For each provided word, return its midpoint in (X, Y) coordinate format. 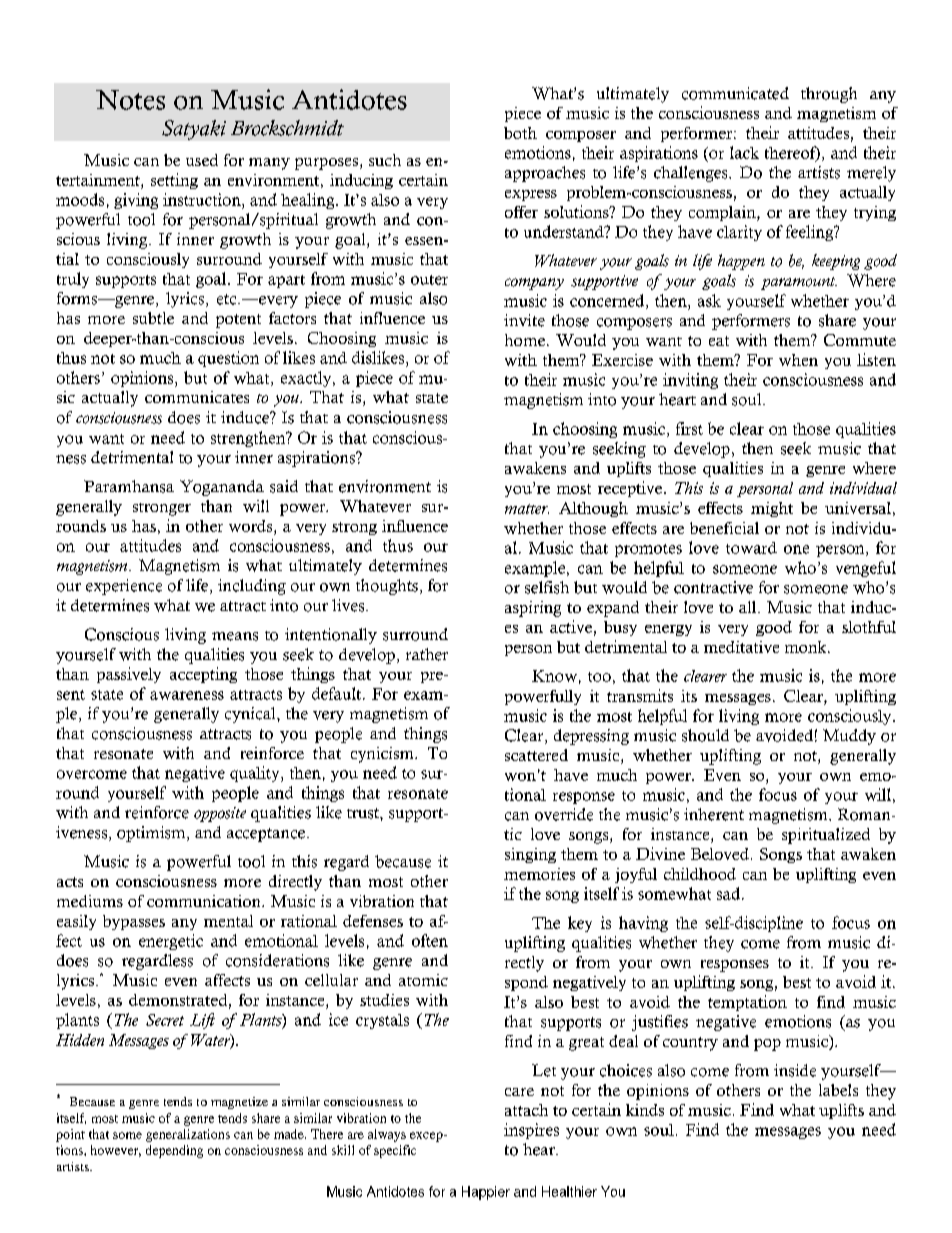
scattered (536, 755)
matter (527, 509)
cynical (251, 715)
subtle (153, 318)
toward (751, 548)
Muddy (849, 737)
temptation (747, 1003)
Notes (130, 100)
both (520, 133)
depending (174, 1151)
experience (124, 587)
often (430, 940)
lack (744, 152)
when (798, 360)
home (525, 340)
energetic (171, 942)
